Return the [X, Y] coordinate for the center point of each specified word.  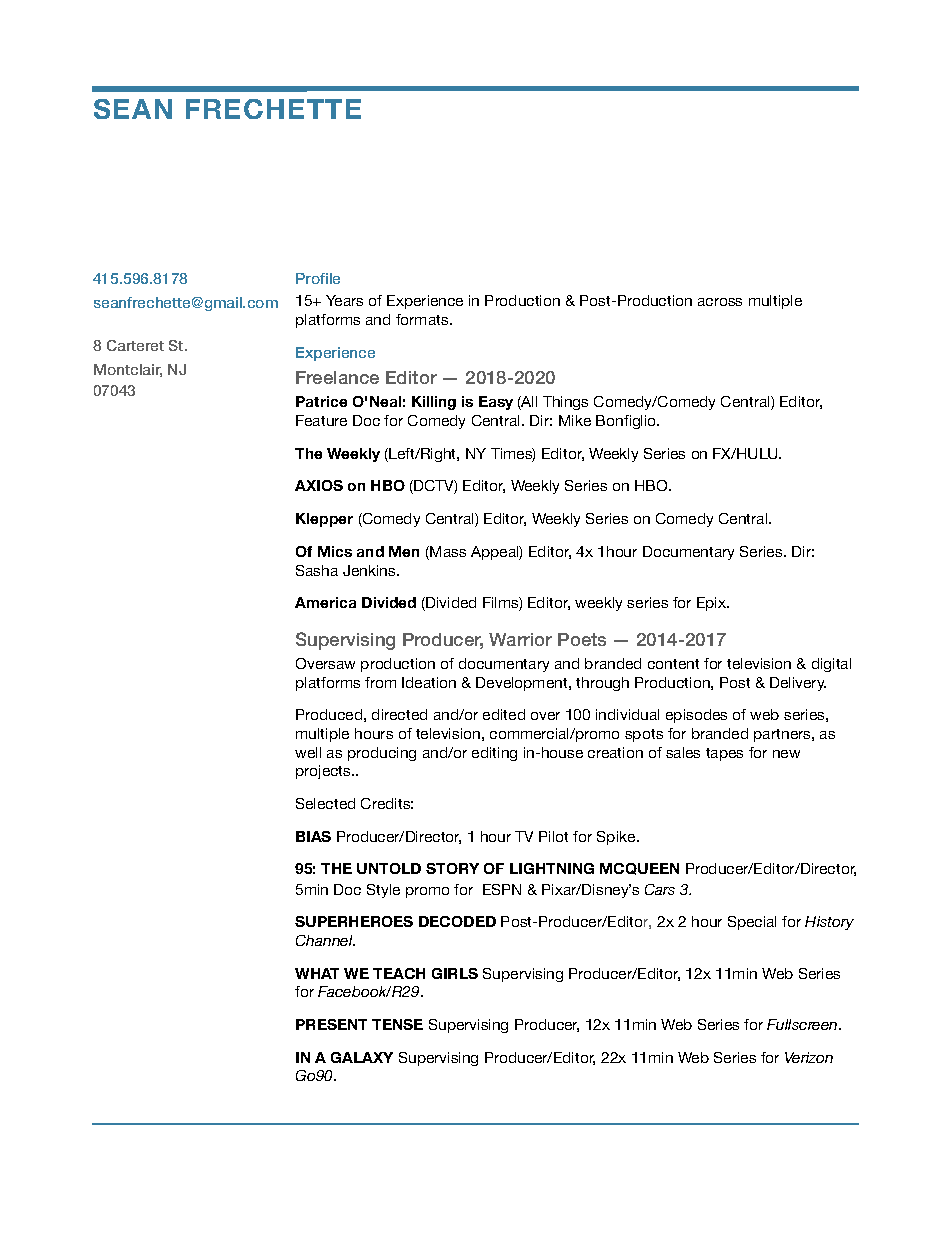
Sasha [317, 570]
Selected [325, 803]
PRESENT [331, 1024]
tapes [724, 754]
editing [494, 754]
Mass [447, 553]
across [720, 302]
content [673, 664]
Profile [318, 278]
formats [423, 319]
